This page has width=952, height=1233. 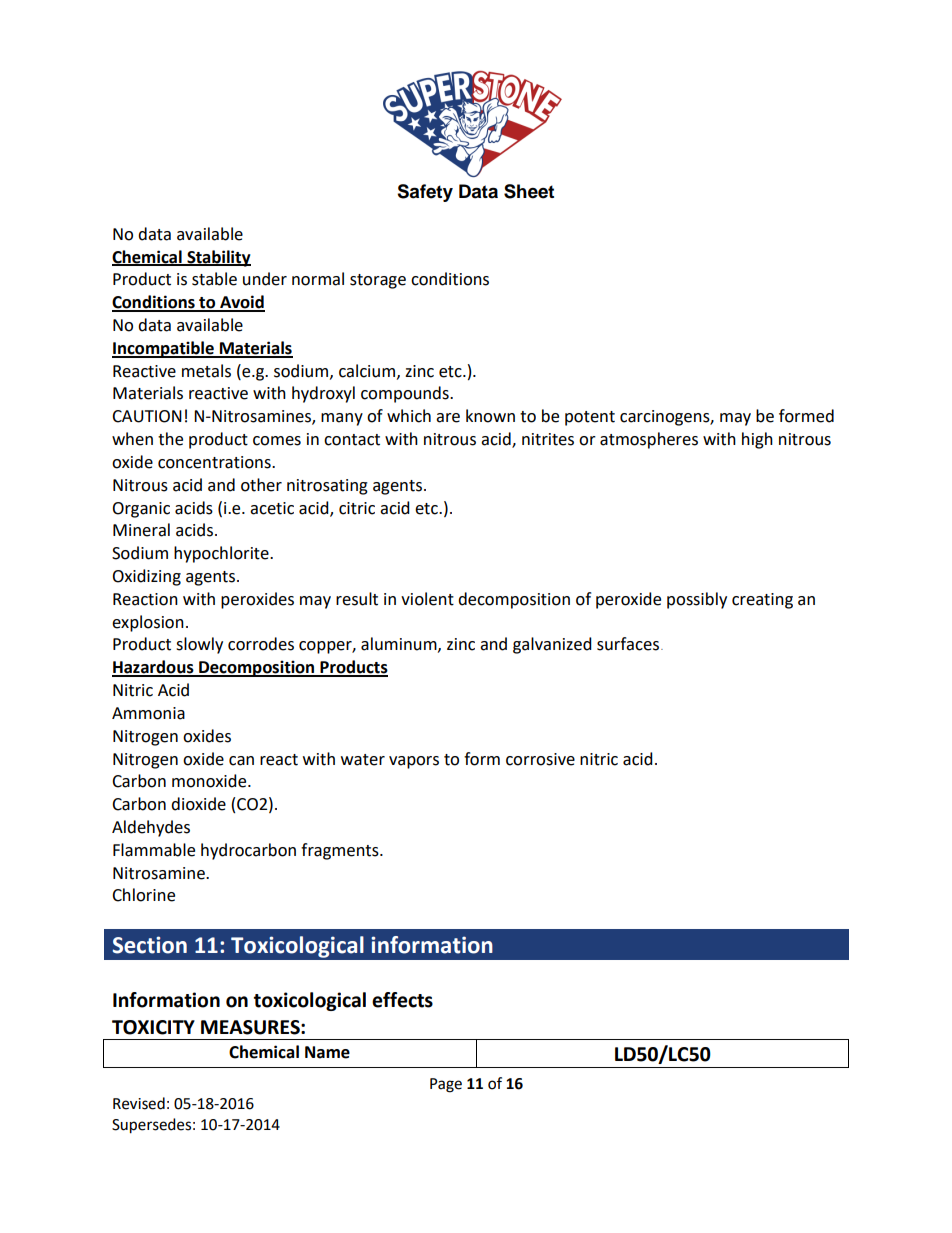 I want to click on Sheet, so click(x=529, y=191).
